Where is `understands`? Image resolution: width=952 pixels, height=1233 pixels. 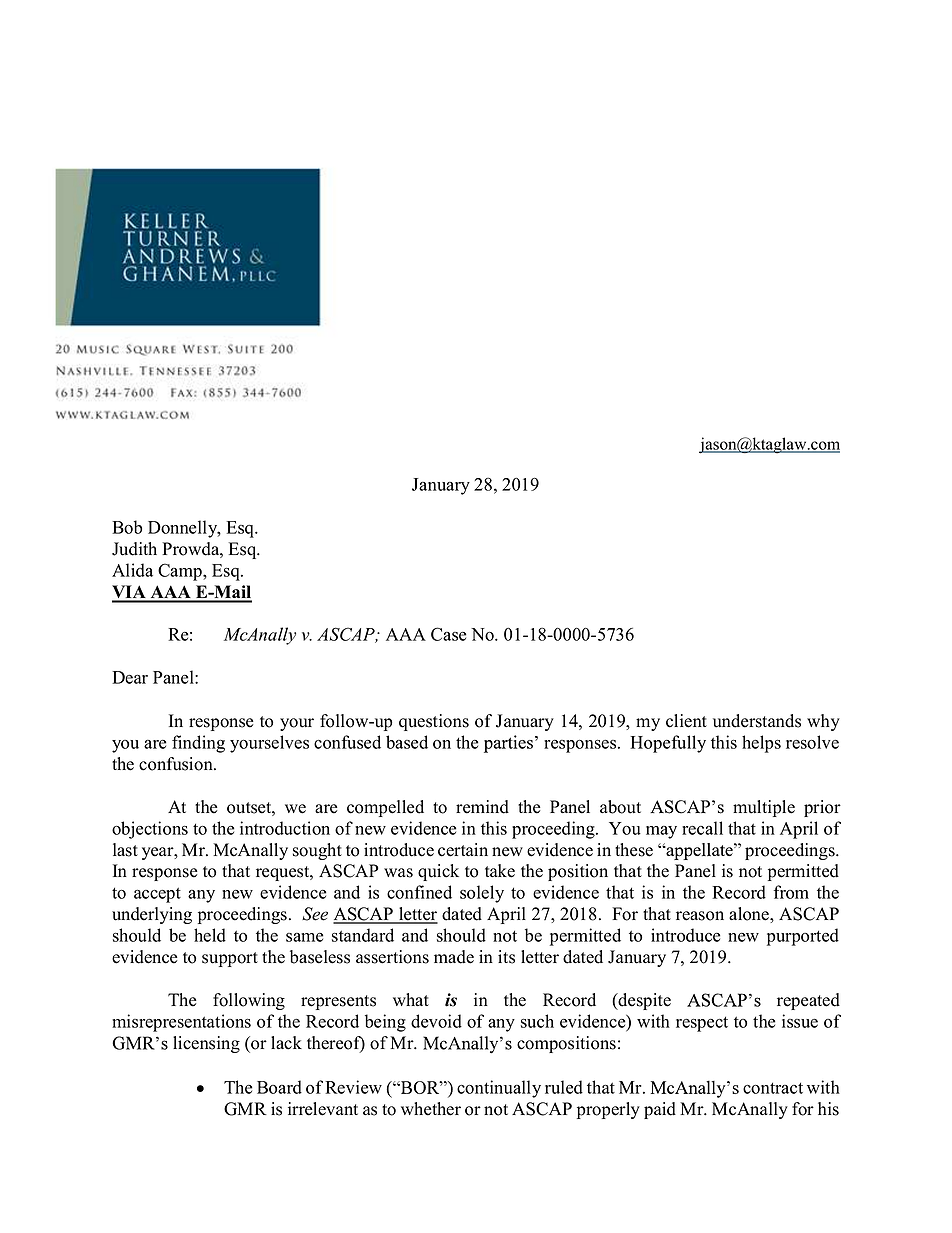 understands is located at coordinates (757, 721).
